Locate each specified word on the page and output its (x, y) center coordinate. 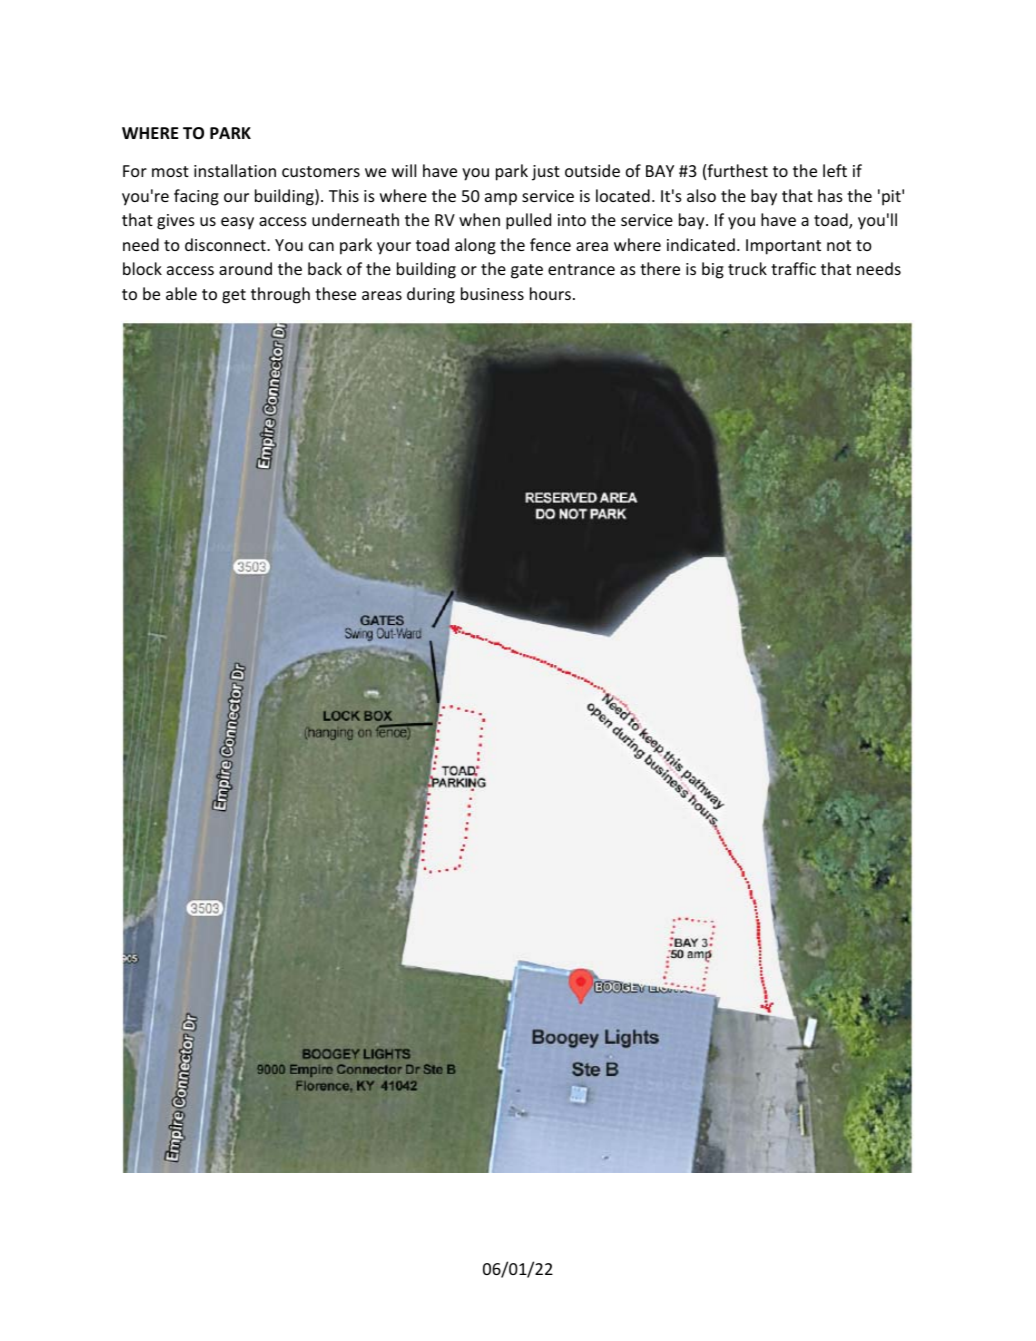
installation (235, 170)
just (546, 173)
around (245, 268)
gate (527, 271)
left (835, 170)
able (181, 293)
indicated (701, 244)
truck (747, 268)
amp (501, 199)
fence (550, 244)
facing (196, 197)
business (492, 293)
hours (550, 293)
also (701, 195)
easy (237, 223)
